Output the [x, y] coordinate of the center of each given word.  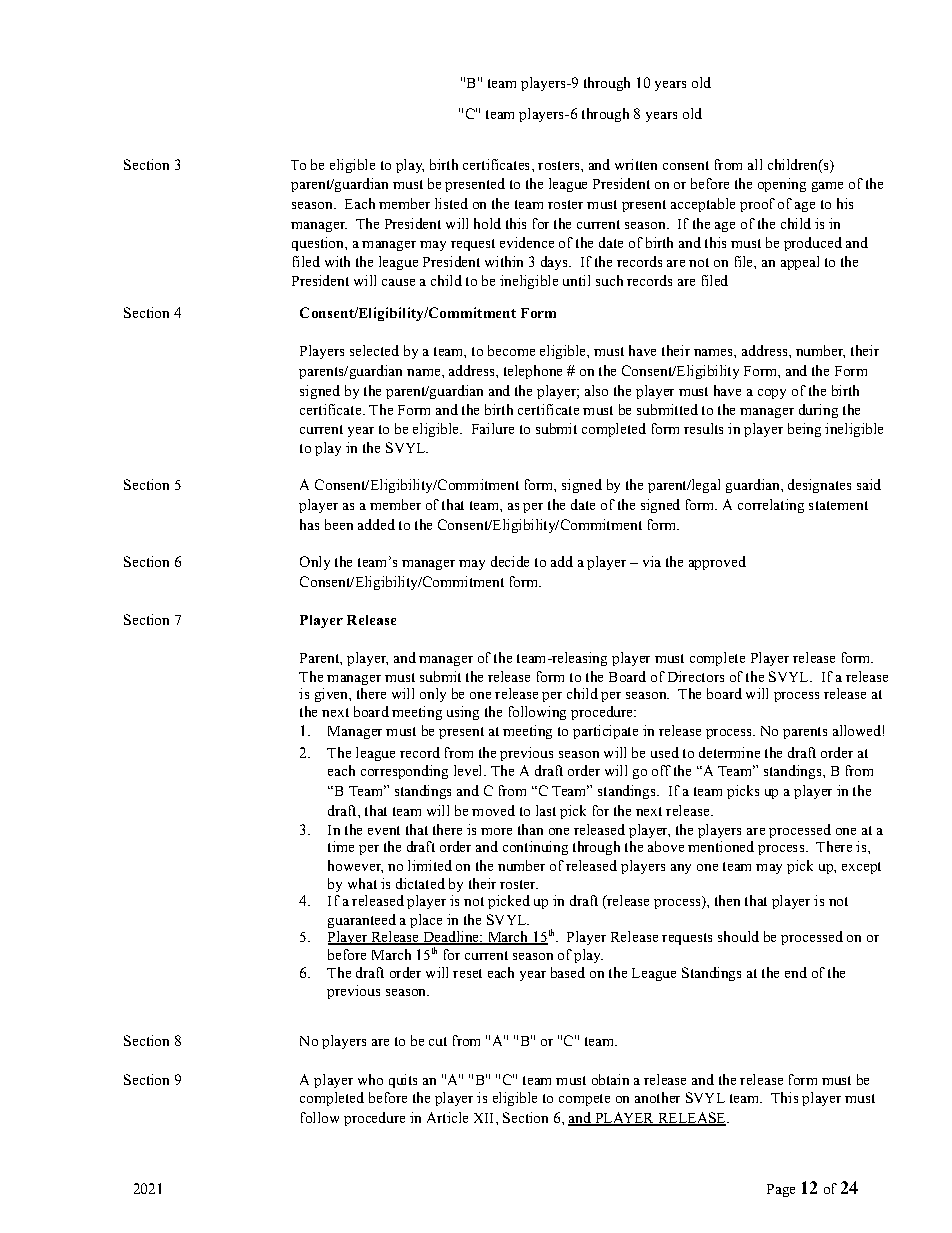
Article [447, 1117]
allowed [857, 730]
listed [451, 203]
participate [605, 732]
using [463, 713]
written [636, 164]
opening [782, 185]
